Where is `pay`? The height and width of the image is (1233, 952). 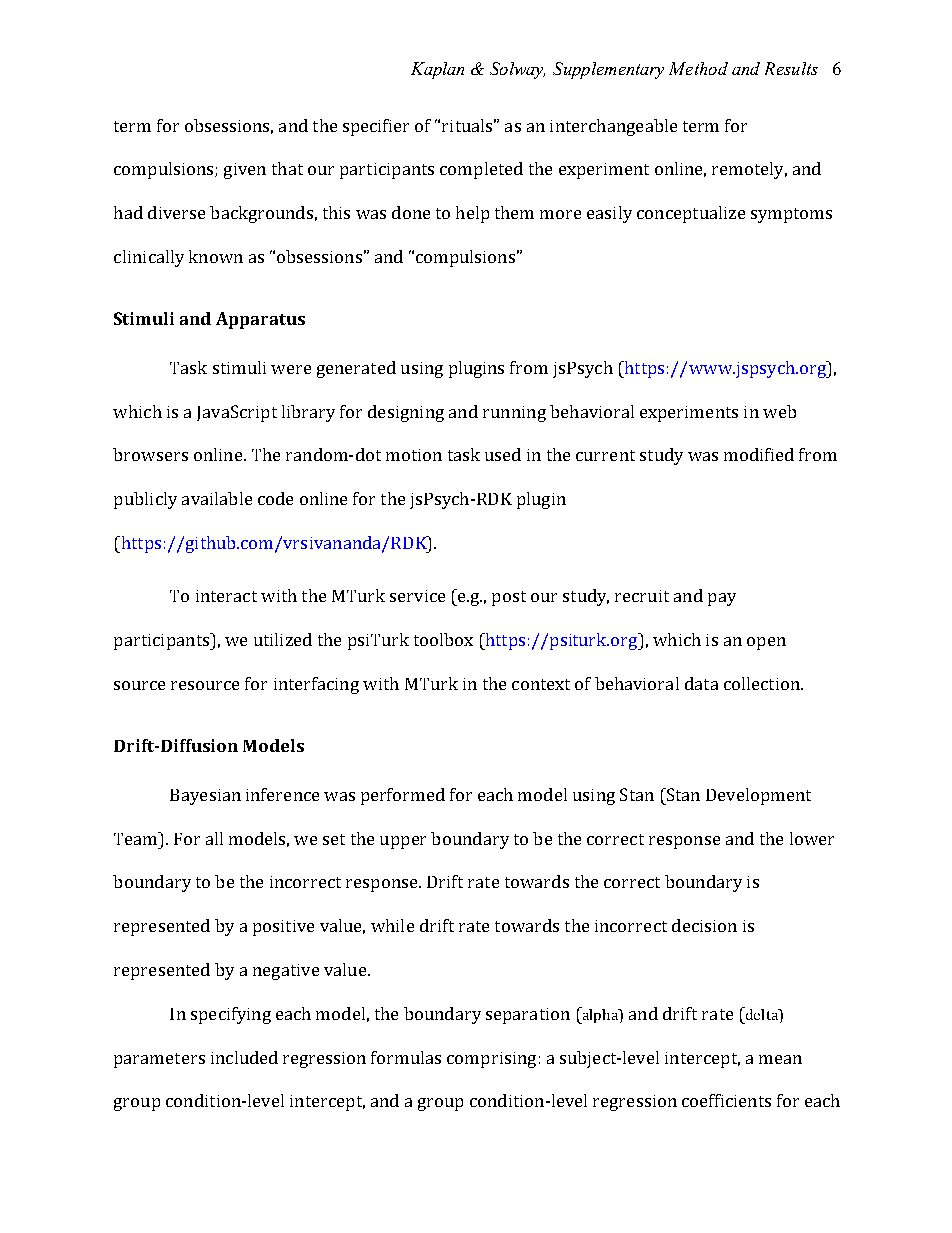 pay is located at coordinates (722, 599).
